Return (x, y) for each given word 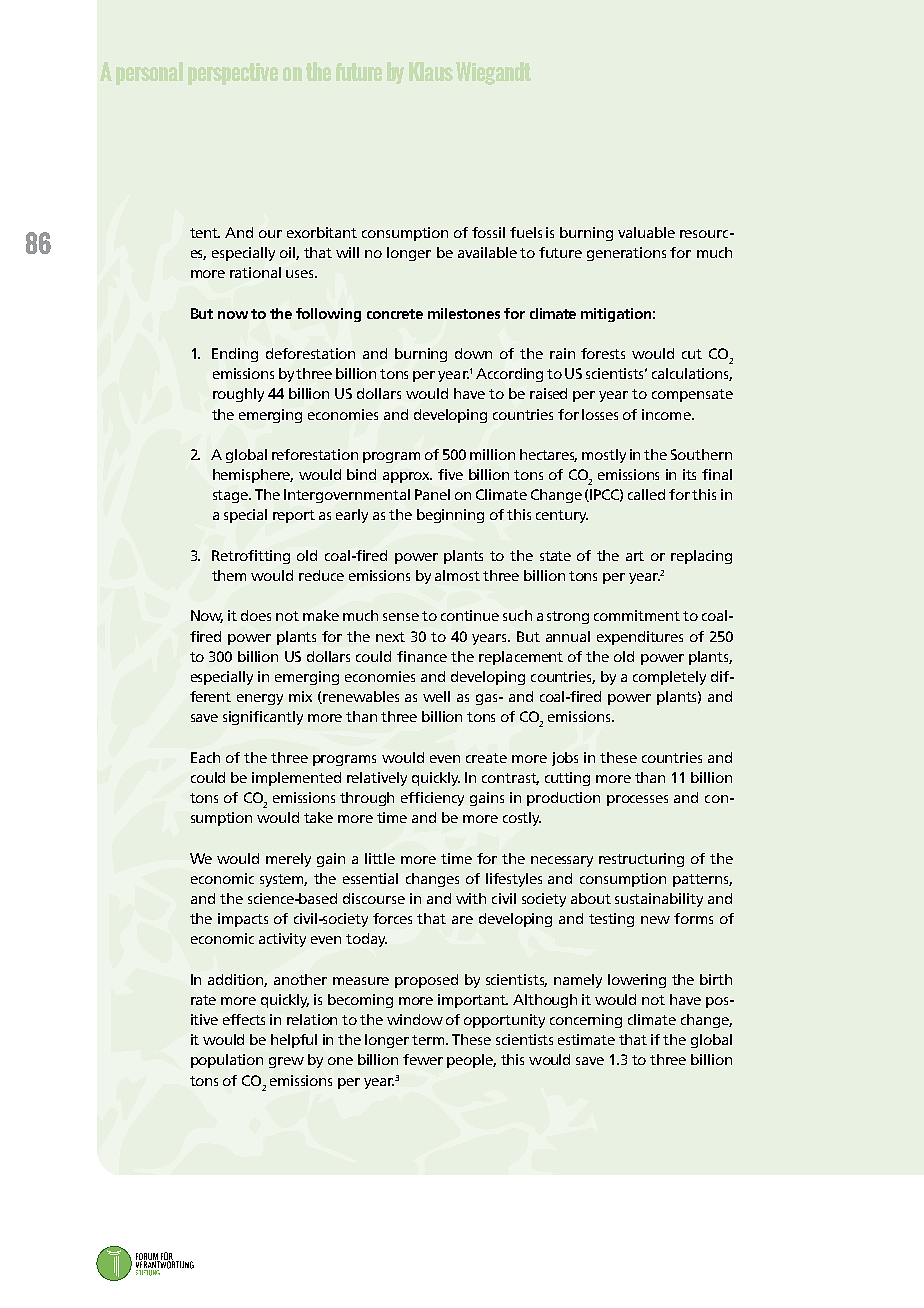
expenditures (640, 638)
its (689, 474)
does (256, 615)
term (429, 1040)
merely (288, 860)
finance (422, 656)
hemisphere (253, 476)
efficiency (432, 799)
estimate (586, 1039)
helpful (294, 1041)
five (450, 474)
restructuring (641, 860)
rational (255, 272)
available (487, 252)
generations (626, 254)
